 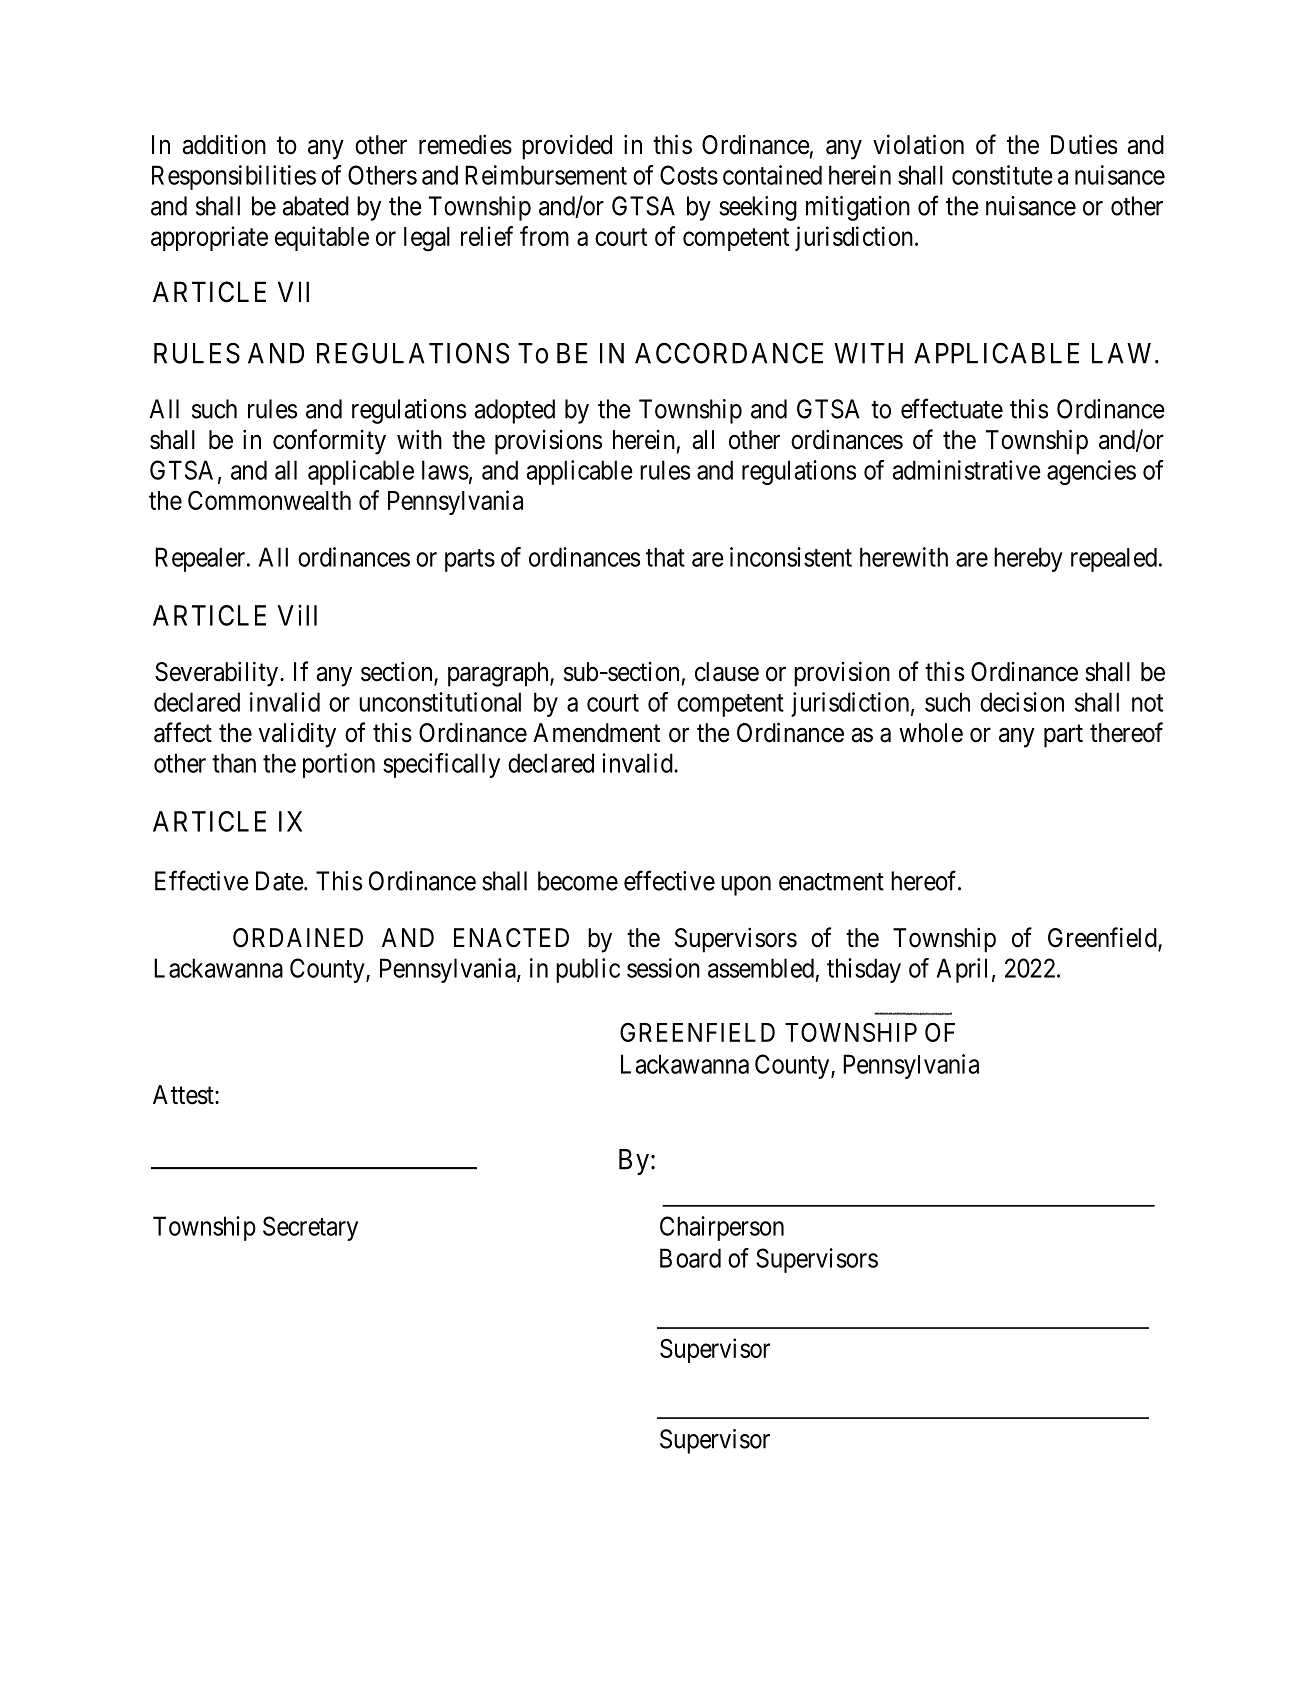 What do you see at coordinates (690, 1258) in the screenshot?
I see `Board` at bounding box center [690, 1258].
